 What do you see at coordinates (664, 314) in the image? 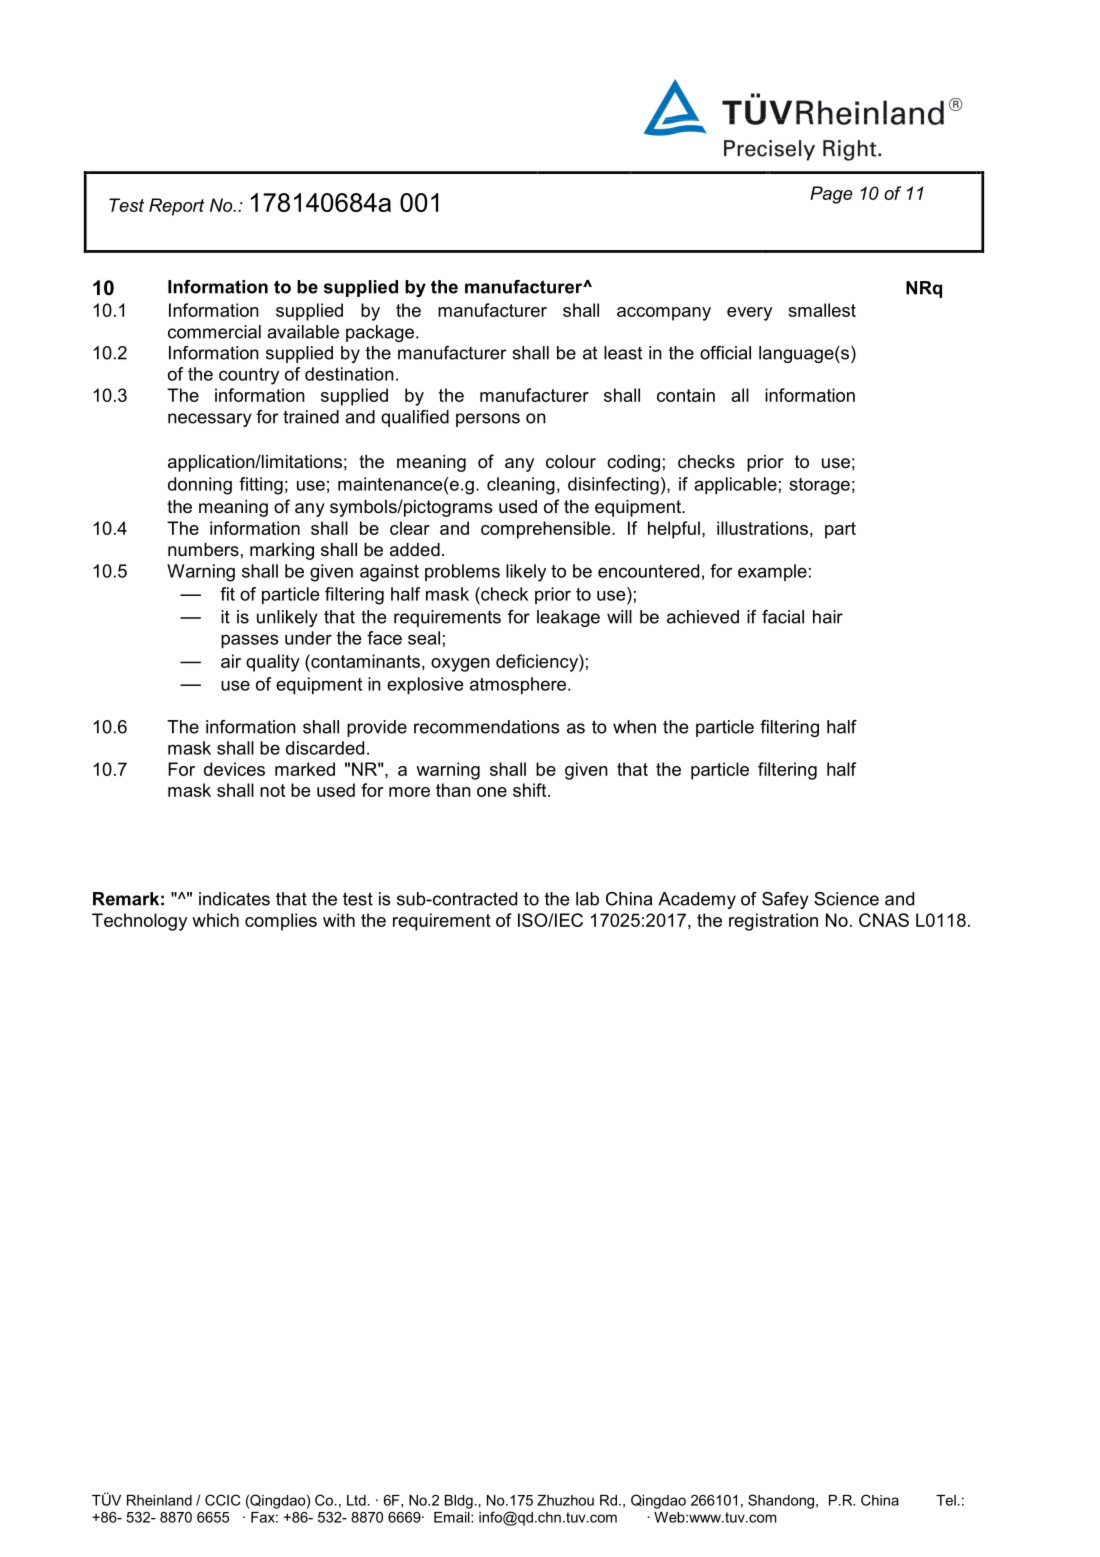
I see `accompany` at bounding box center [664, 314].
